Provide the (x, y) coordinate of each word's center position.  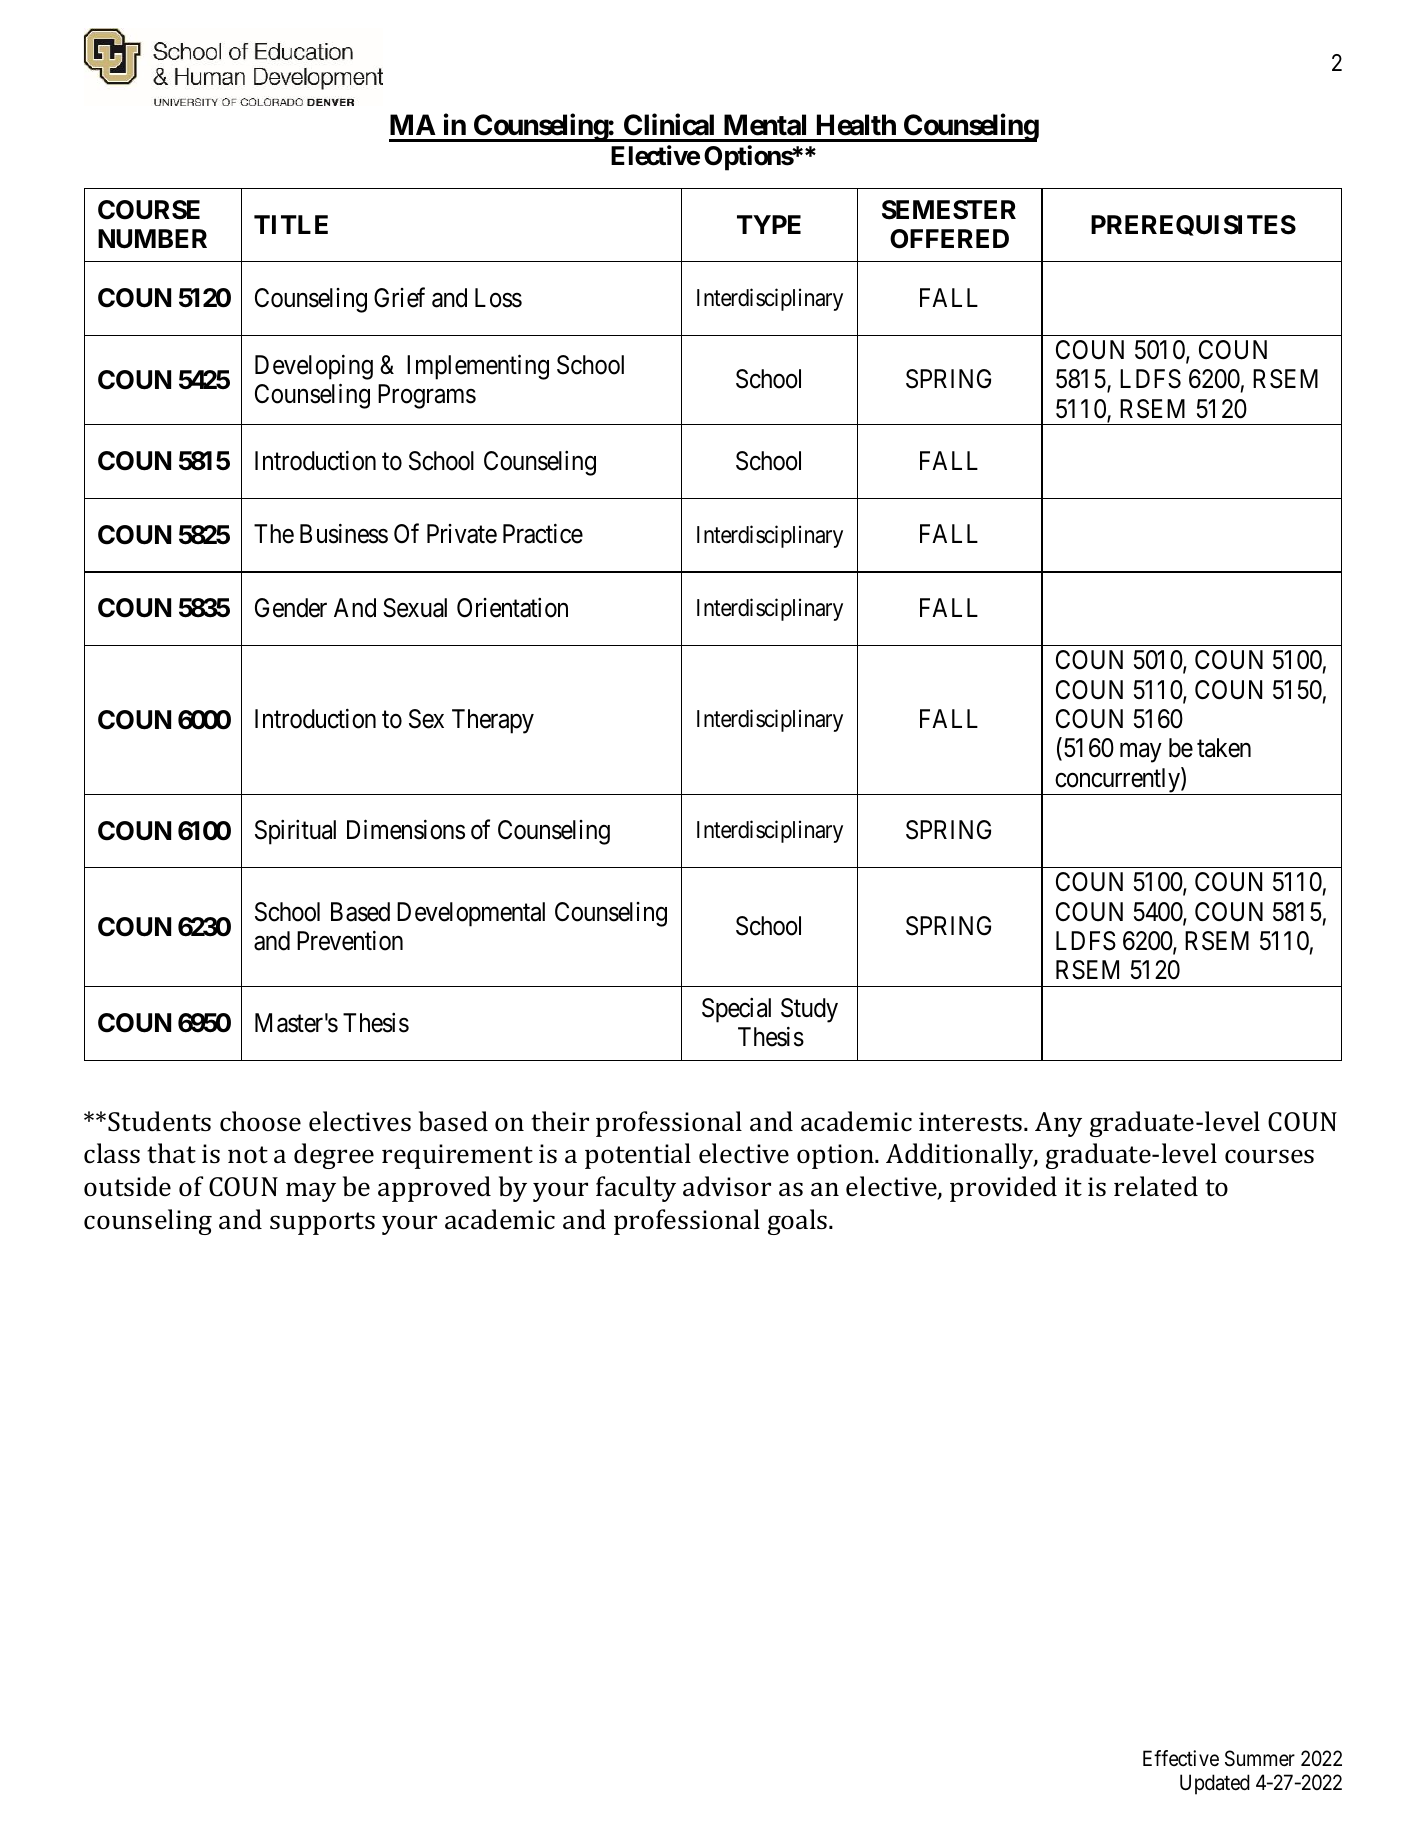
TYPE (769, 224)
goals (799, 1222)
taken (1224, 748)
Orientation (512, 608)
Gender (291, 608)
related (1156, 1186)
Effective (1181, 1758)
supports (322, 1223)
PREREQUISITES (1193, 225)
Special (736, 1010)
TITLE (291, 224)
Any (1058, 1124)
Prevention (350, 940)
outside (127, 1186)
